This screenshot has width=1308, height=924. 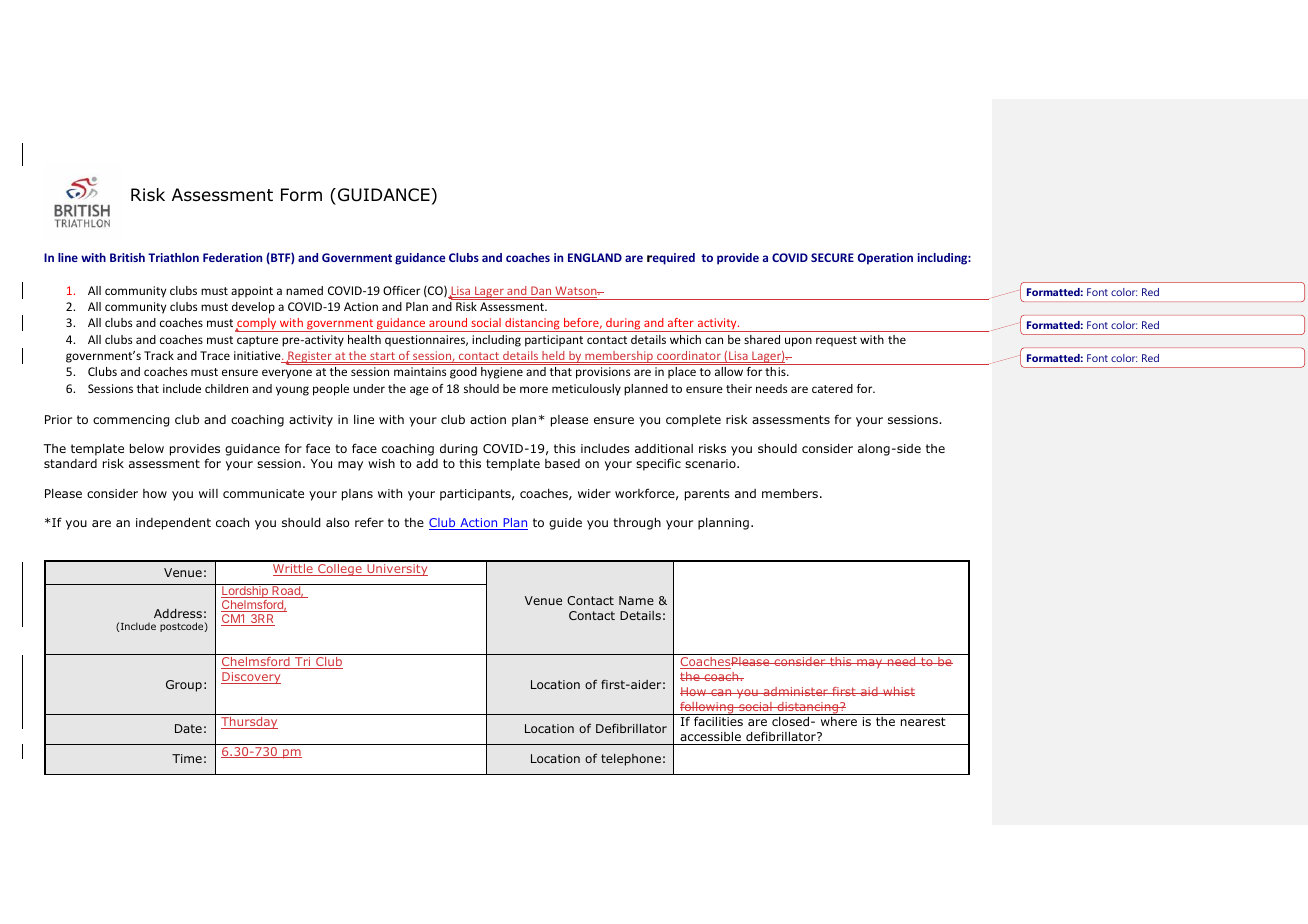 I want to click on telephone, so click(x=631, y=760).
